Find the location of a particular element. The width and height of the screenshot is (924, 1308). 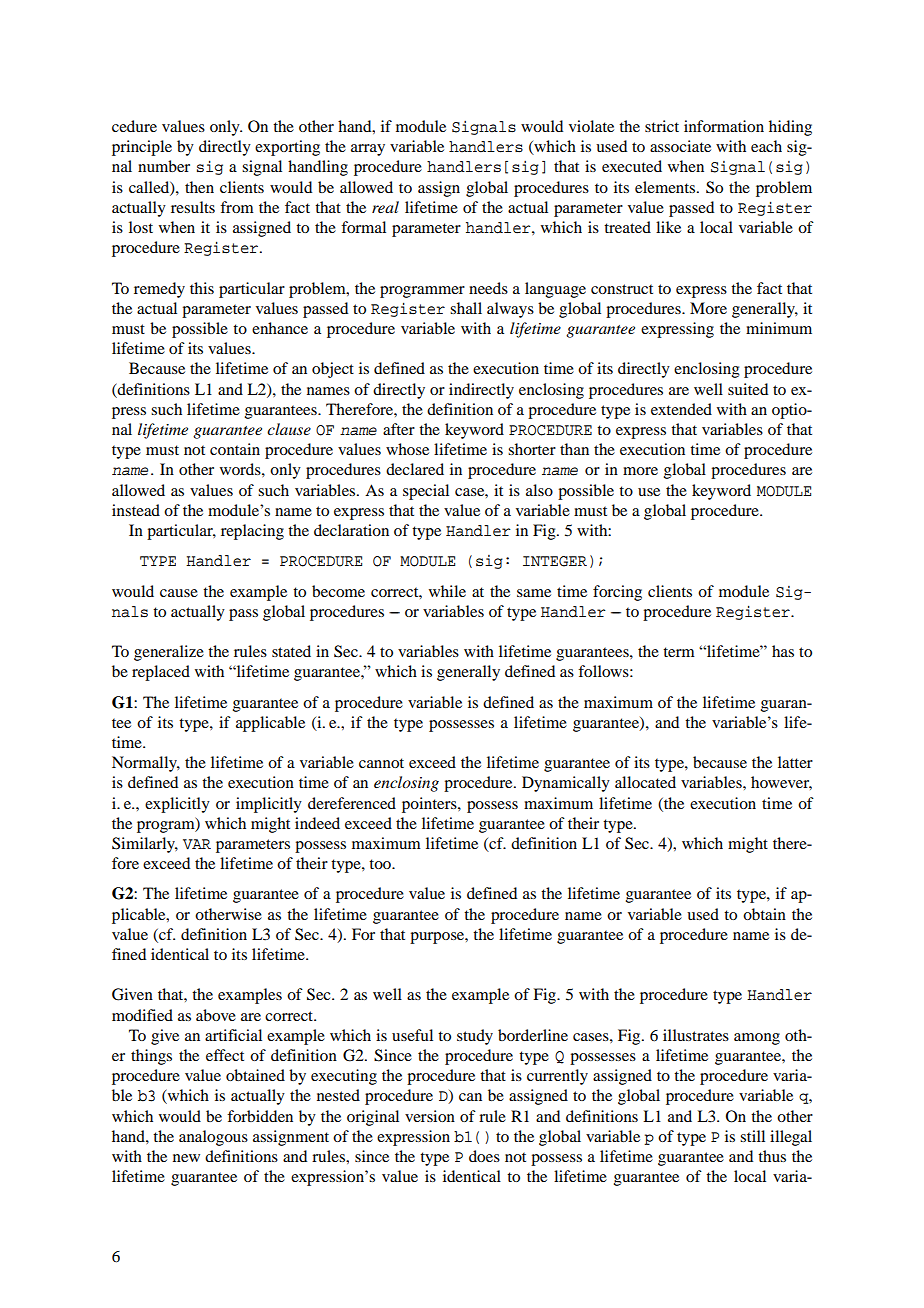

allocated is located at coordinates (645, 782).
